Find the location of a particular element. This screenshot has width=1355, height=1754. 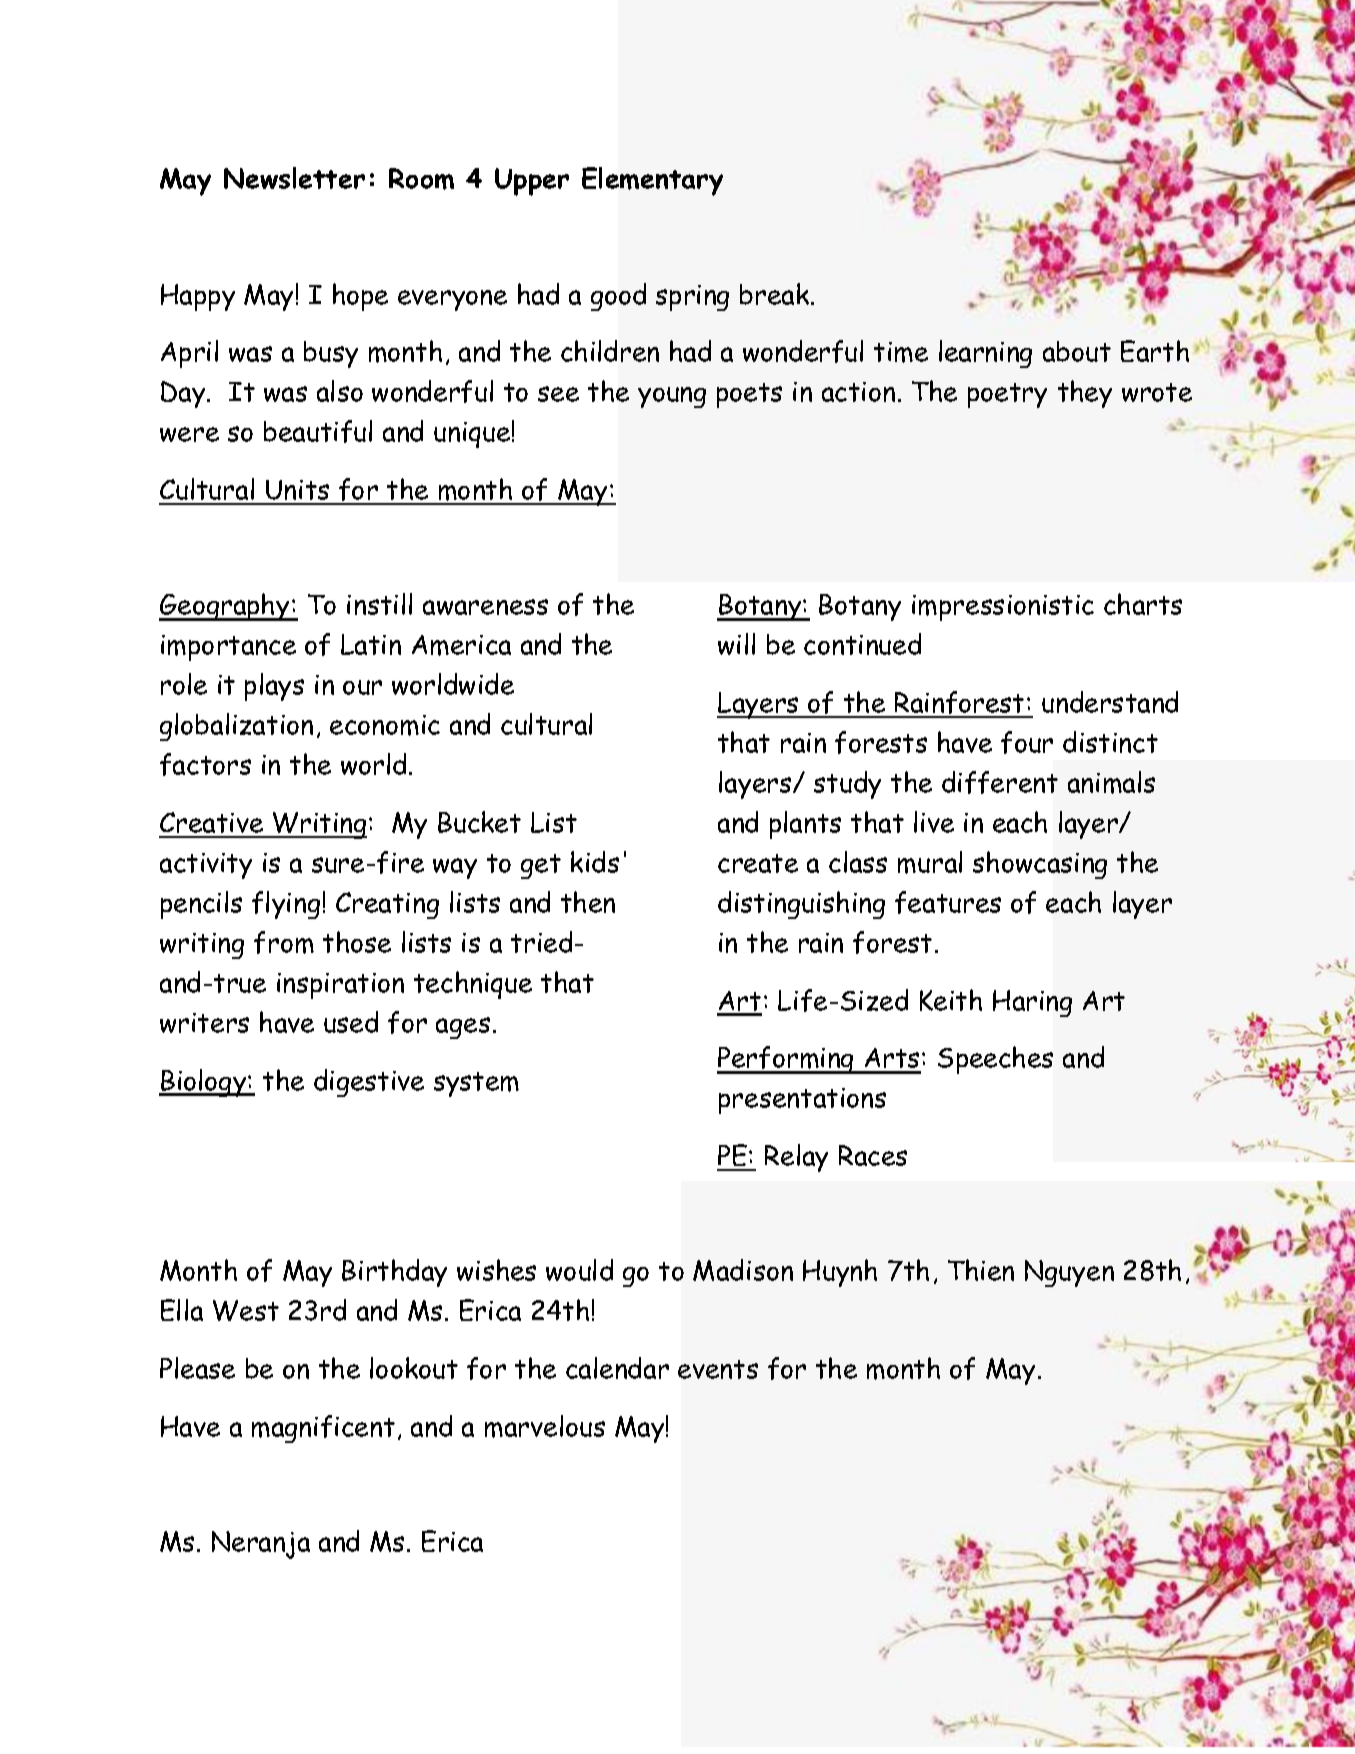

Nguyen is located at coordinates (1069, 1273).
